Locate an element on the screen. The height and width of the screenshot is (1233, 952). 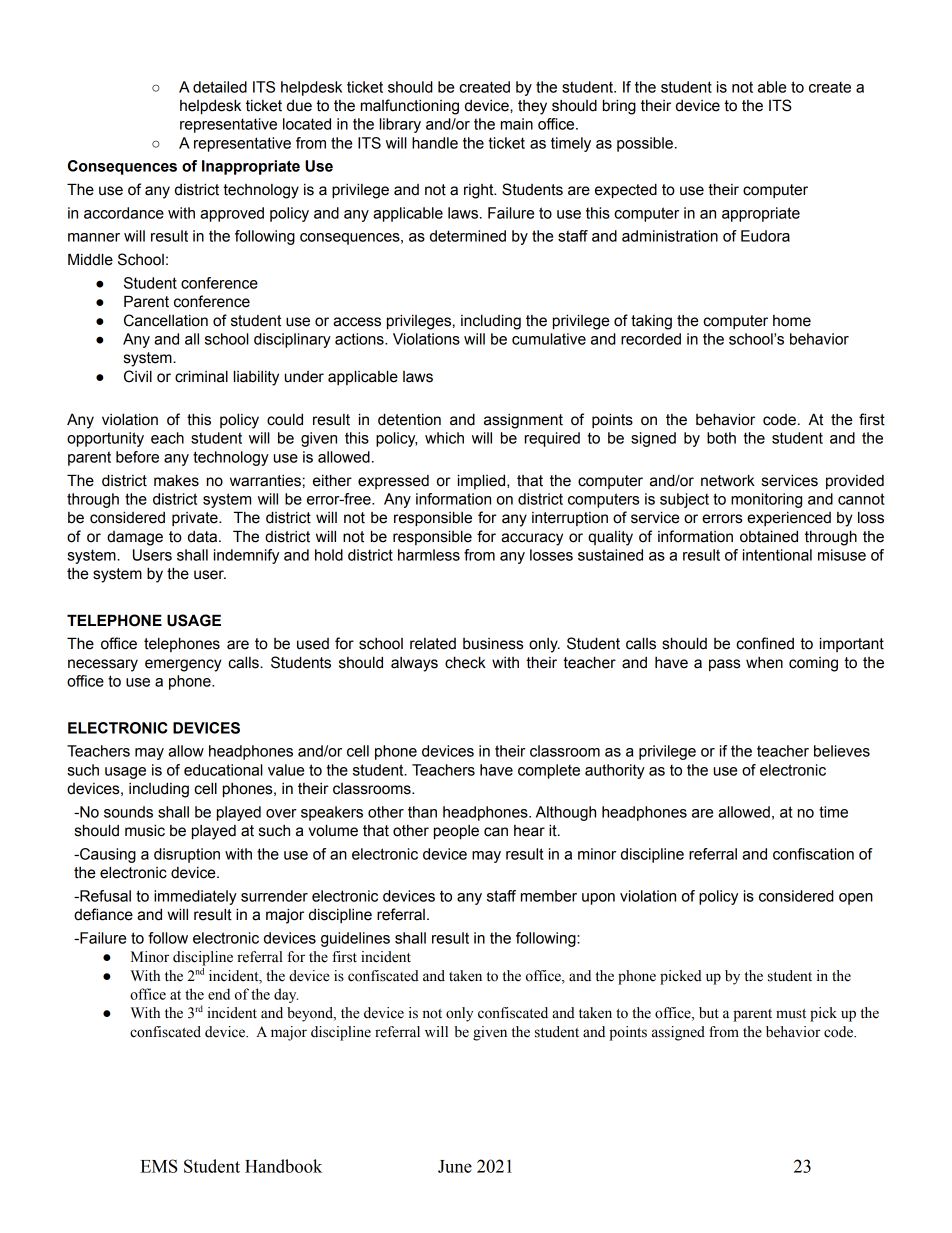
business is located at coordinates (493, 644).
